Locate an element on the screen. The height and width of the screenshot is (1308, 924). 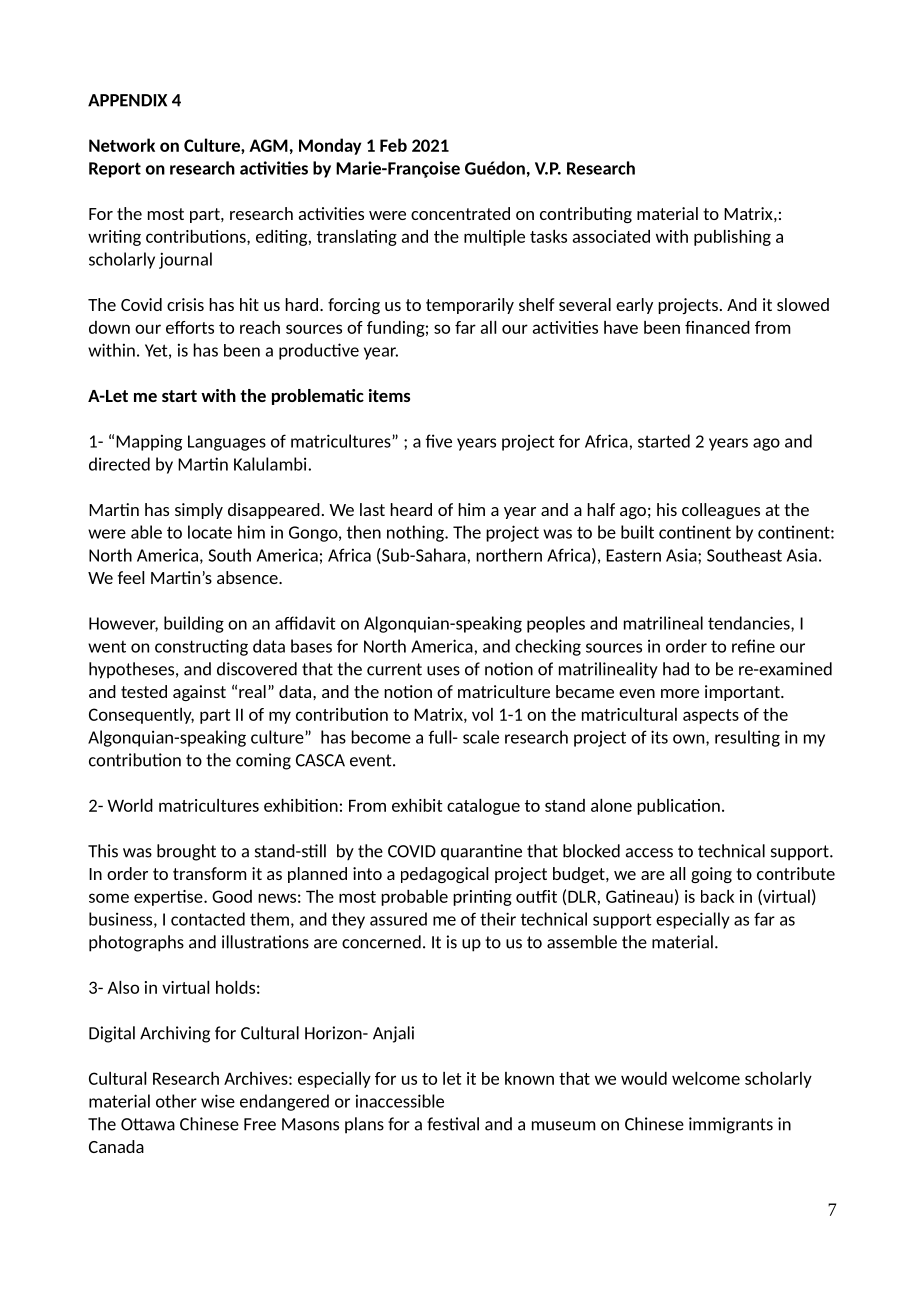
five is located at coordinates (439, 441).
